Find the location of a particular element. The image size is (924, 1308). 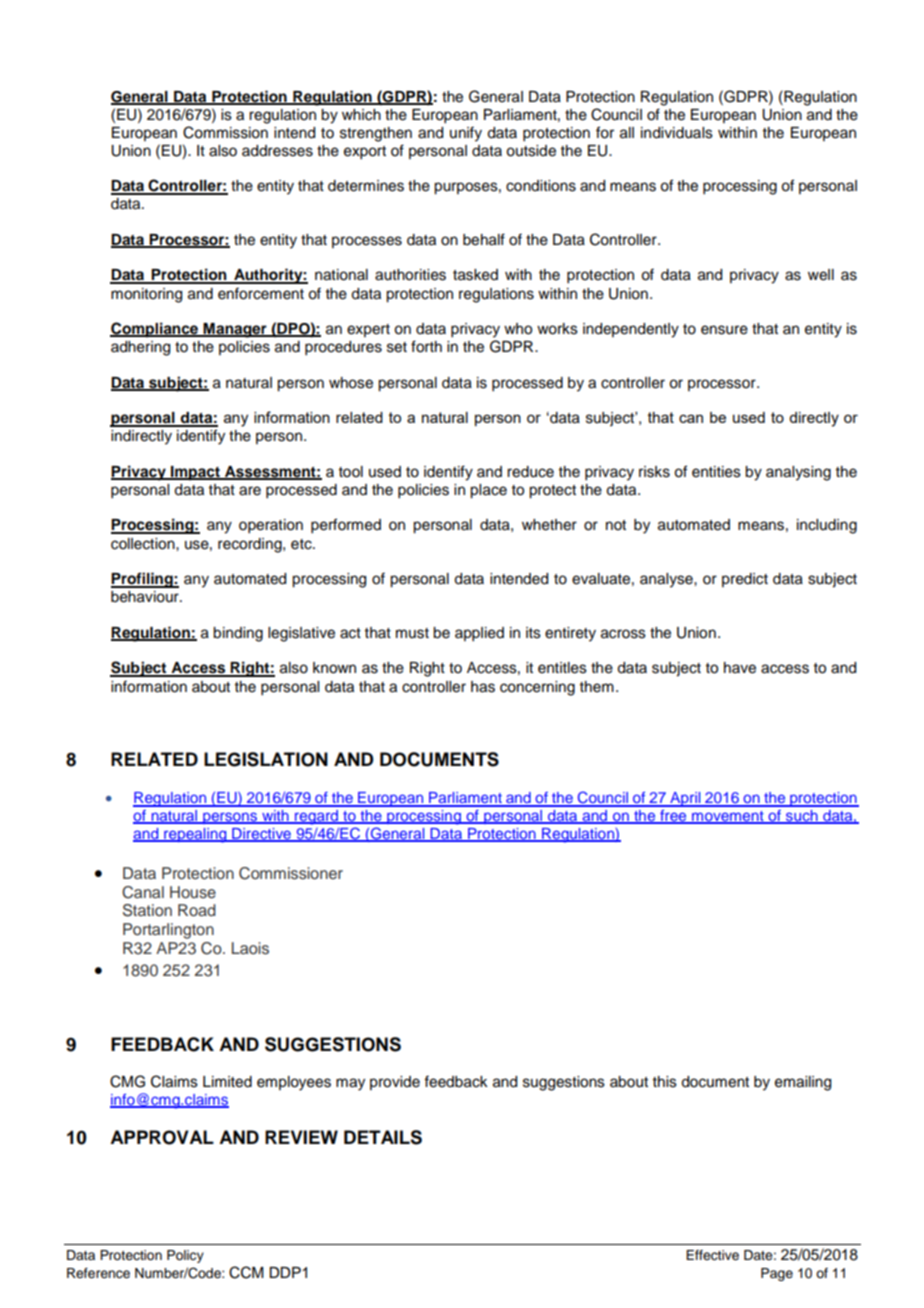

individuals is located at coordinates (677, 133).
